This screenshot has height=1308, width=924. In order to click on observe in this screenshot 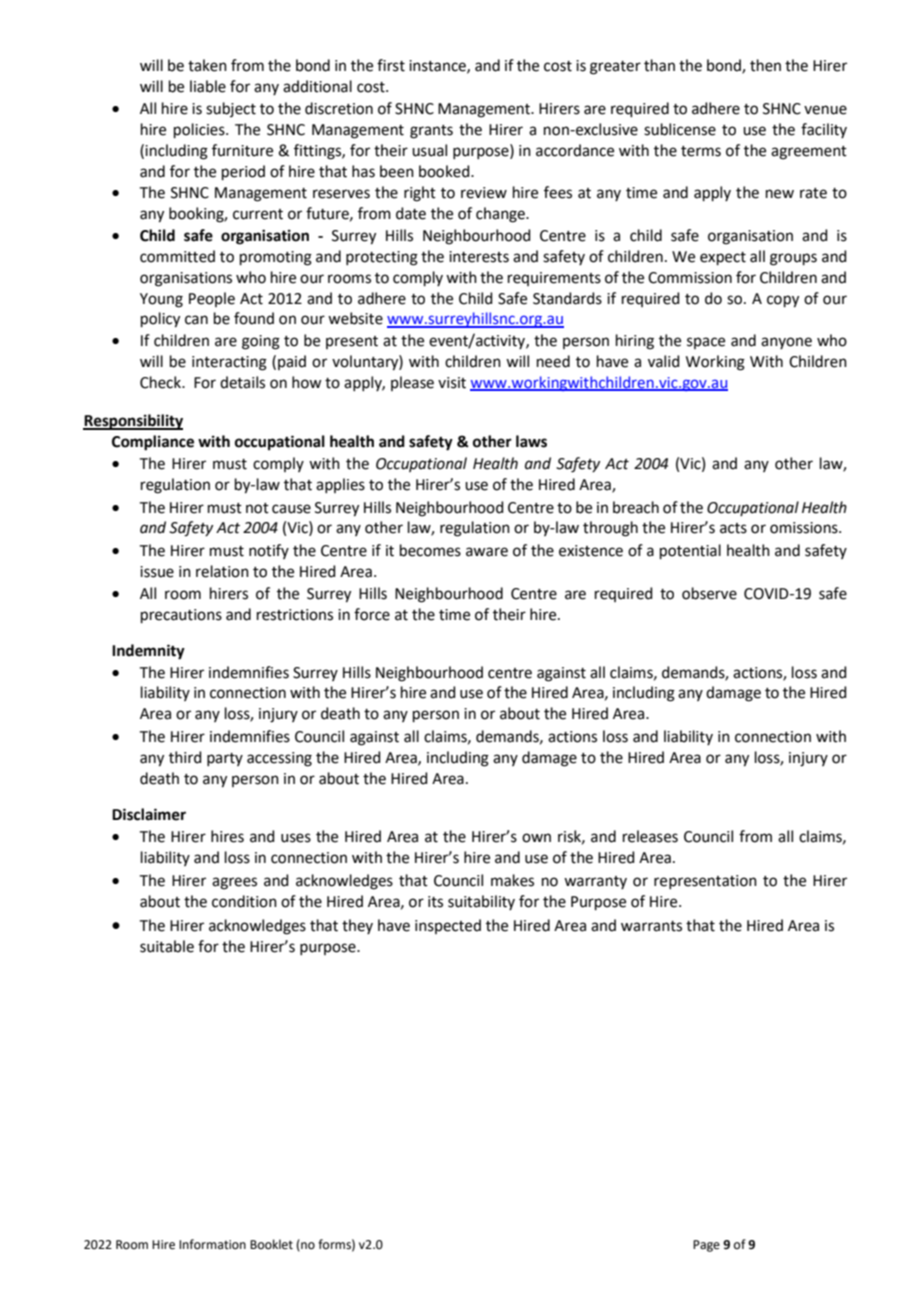, I will do `click(709, 593)`.
